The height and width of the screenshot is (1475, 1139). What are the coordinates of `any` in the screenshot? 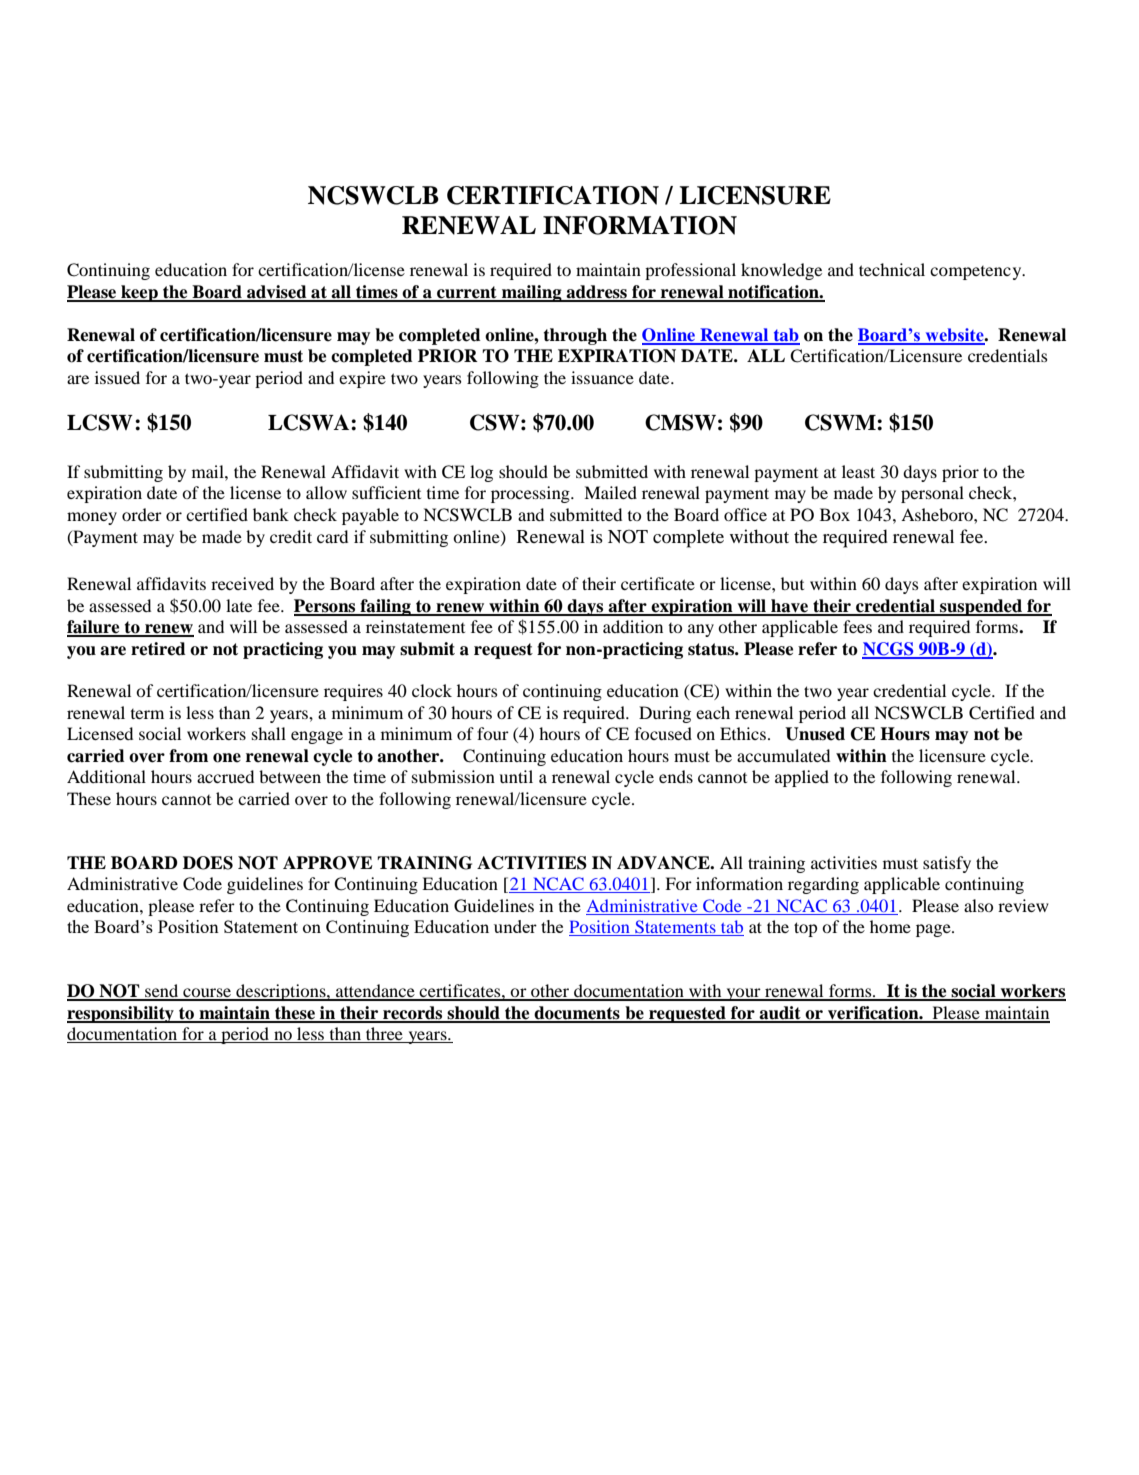 It's located at (701, 630).
